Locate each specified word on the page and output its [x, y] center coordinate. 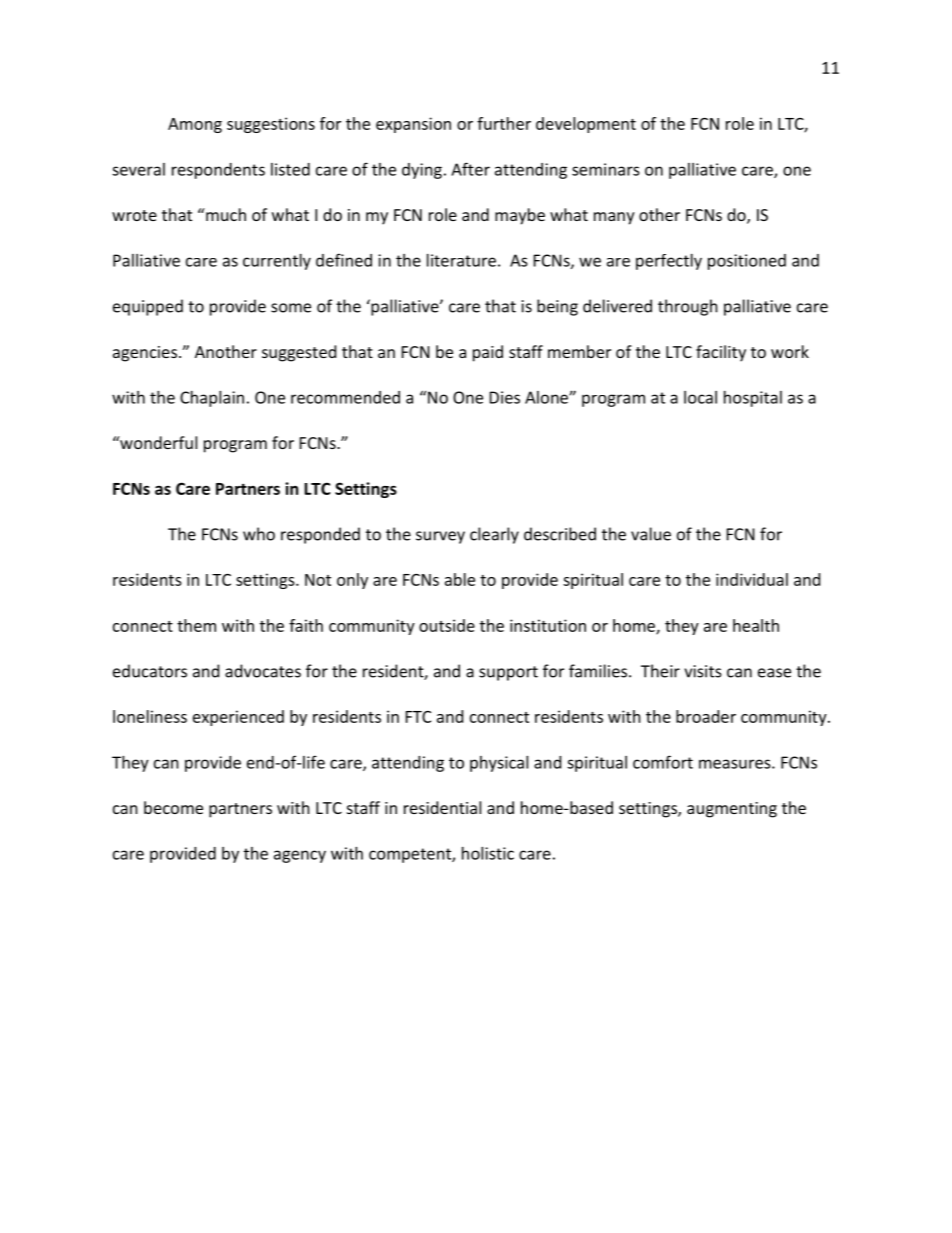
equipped [148, 307]
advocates [263, 671]
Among [195, 125]
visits [703, 671]
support [508, 673]
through [688, 307]
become [173, 807]
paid [488, 353]
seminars [606, 169]
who [259, 534]
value [651, 534]
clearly [494, 535]
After [470, 169]
